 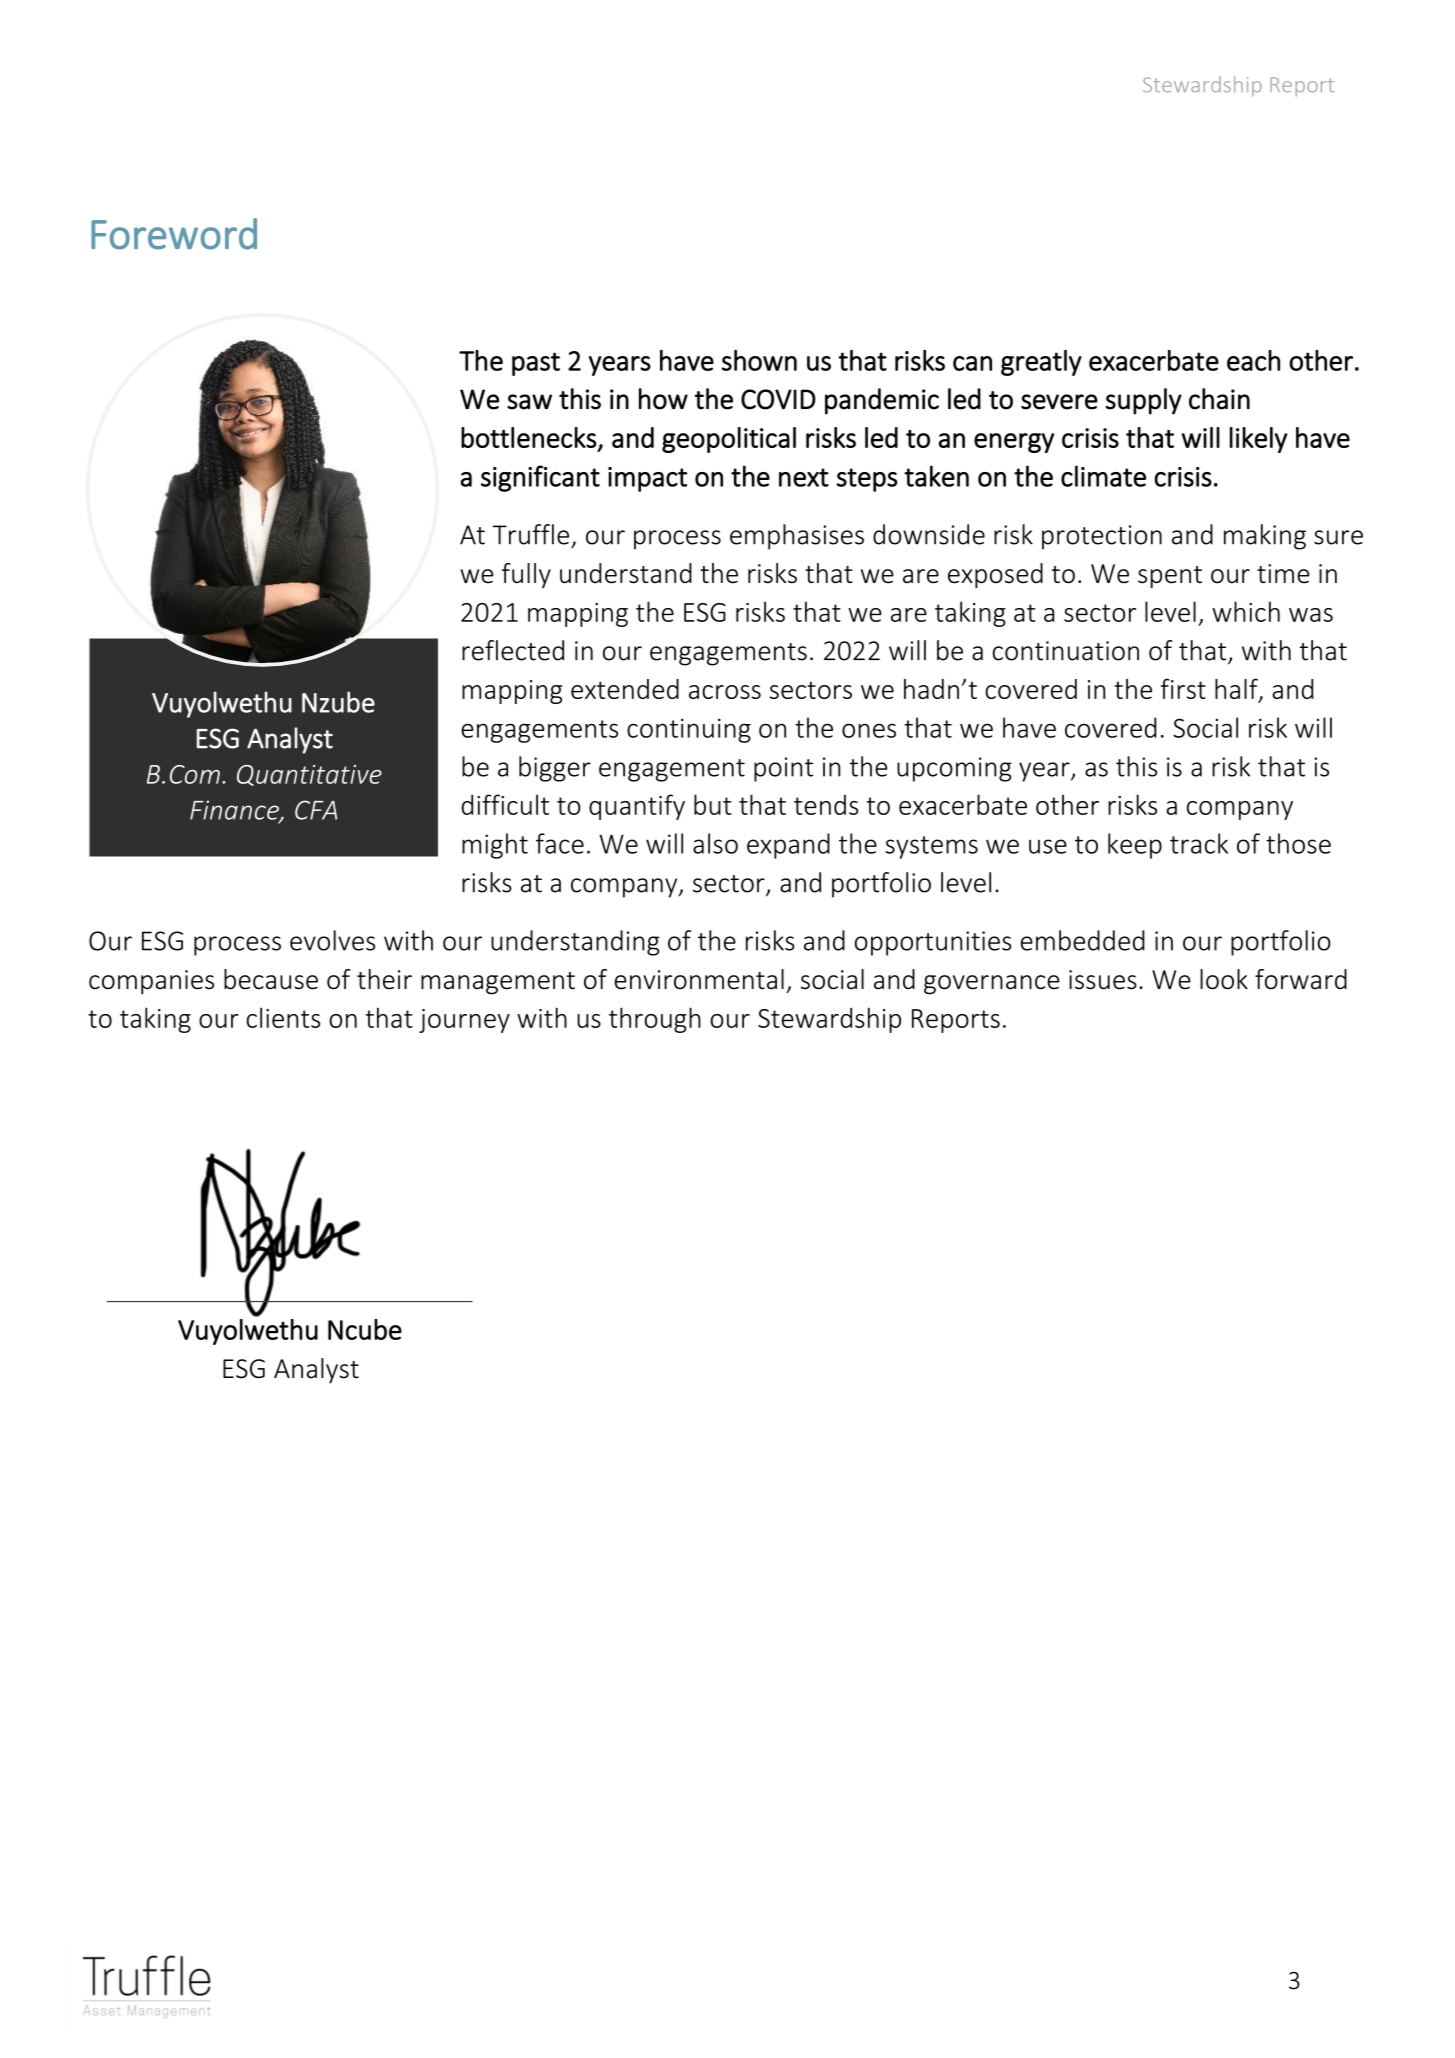 I want to click on look, so click(x=1224, y=979).
